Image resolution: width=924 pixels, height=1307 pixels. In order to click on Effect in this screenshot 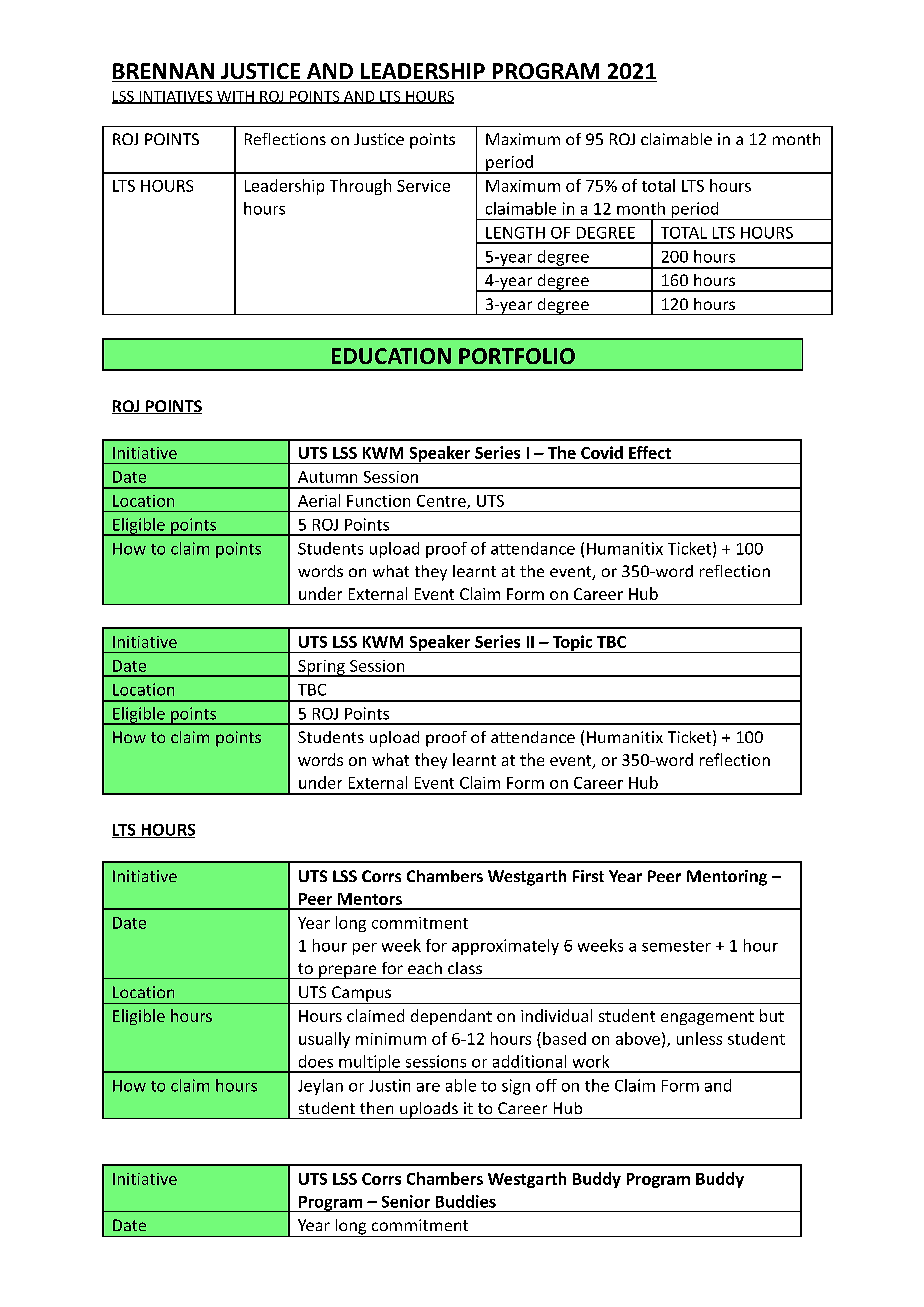, I will do `click(650, 452)`.
